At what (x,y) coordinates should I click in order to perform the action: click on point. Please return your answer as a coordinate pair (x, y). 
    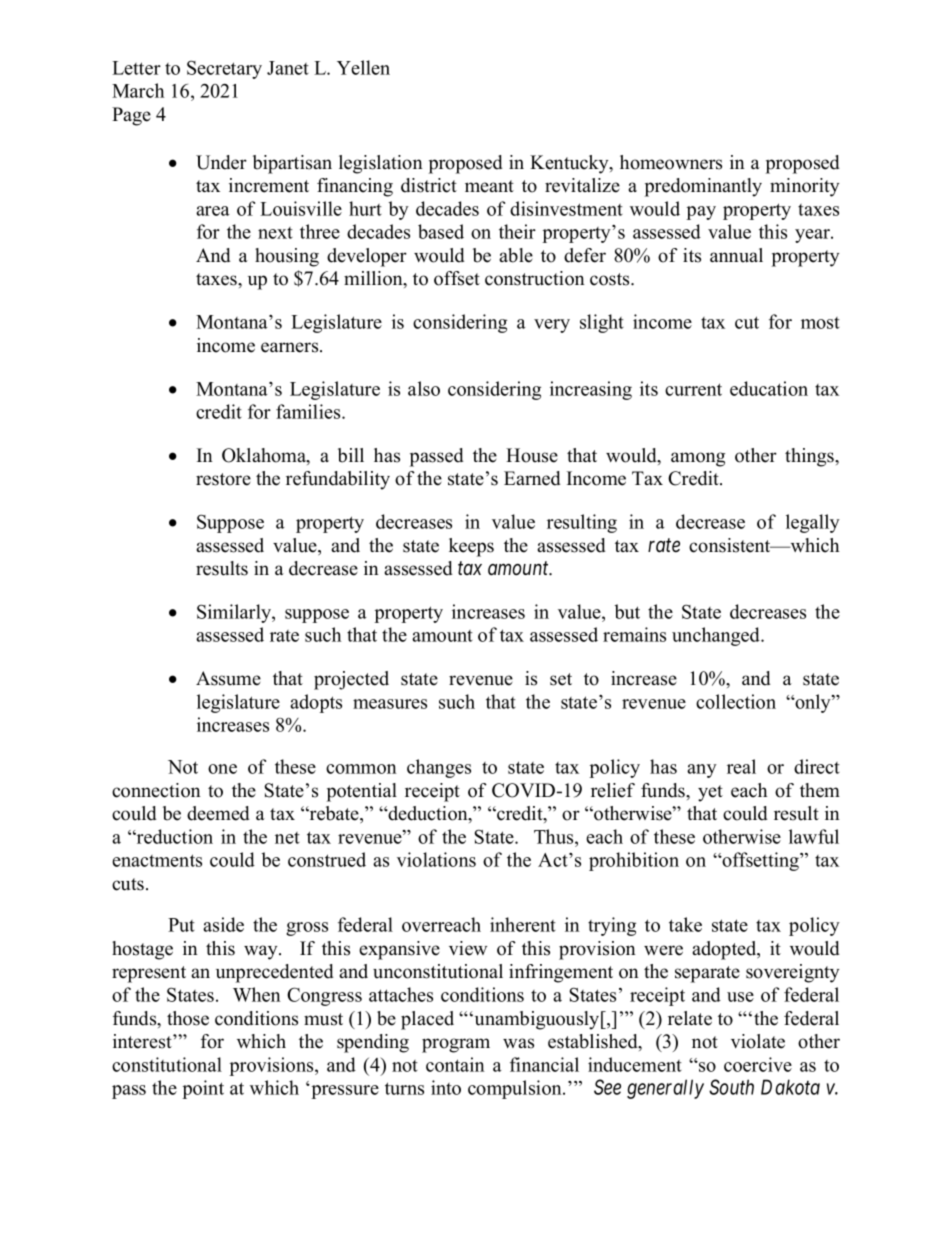
    Looking at the image, I should click on (203, 1089).
